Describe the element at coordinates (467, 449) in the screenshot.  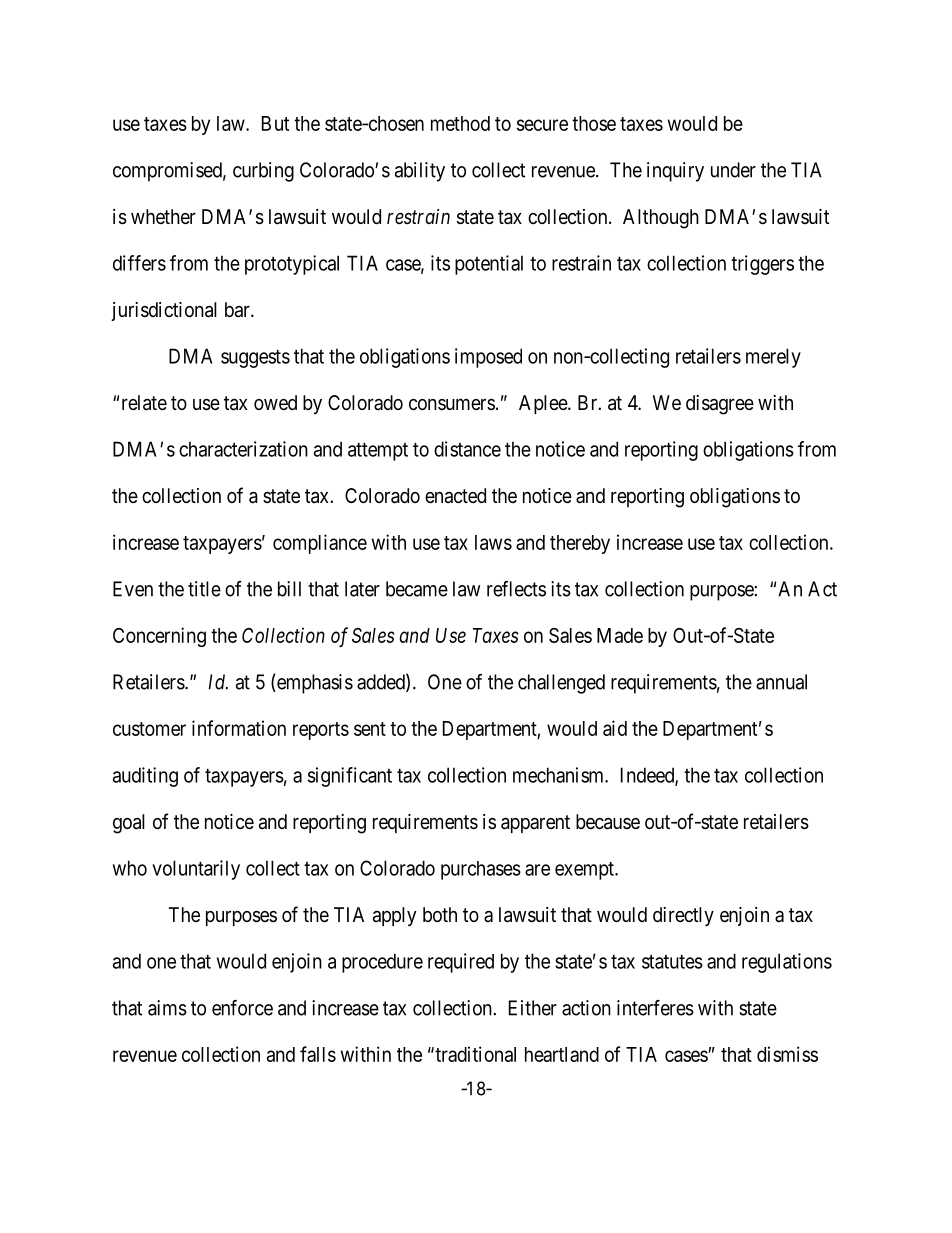
I see `distance` at that location.
